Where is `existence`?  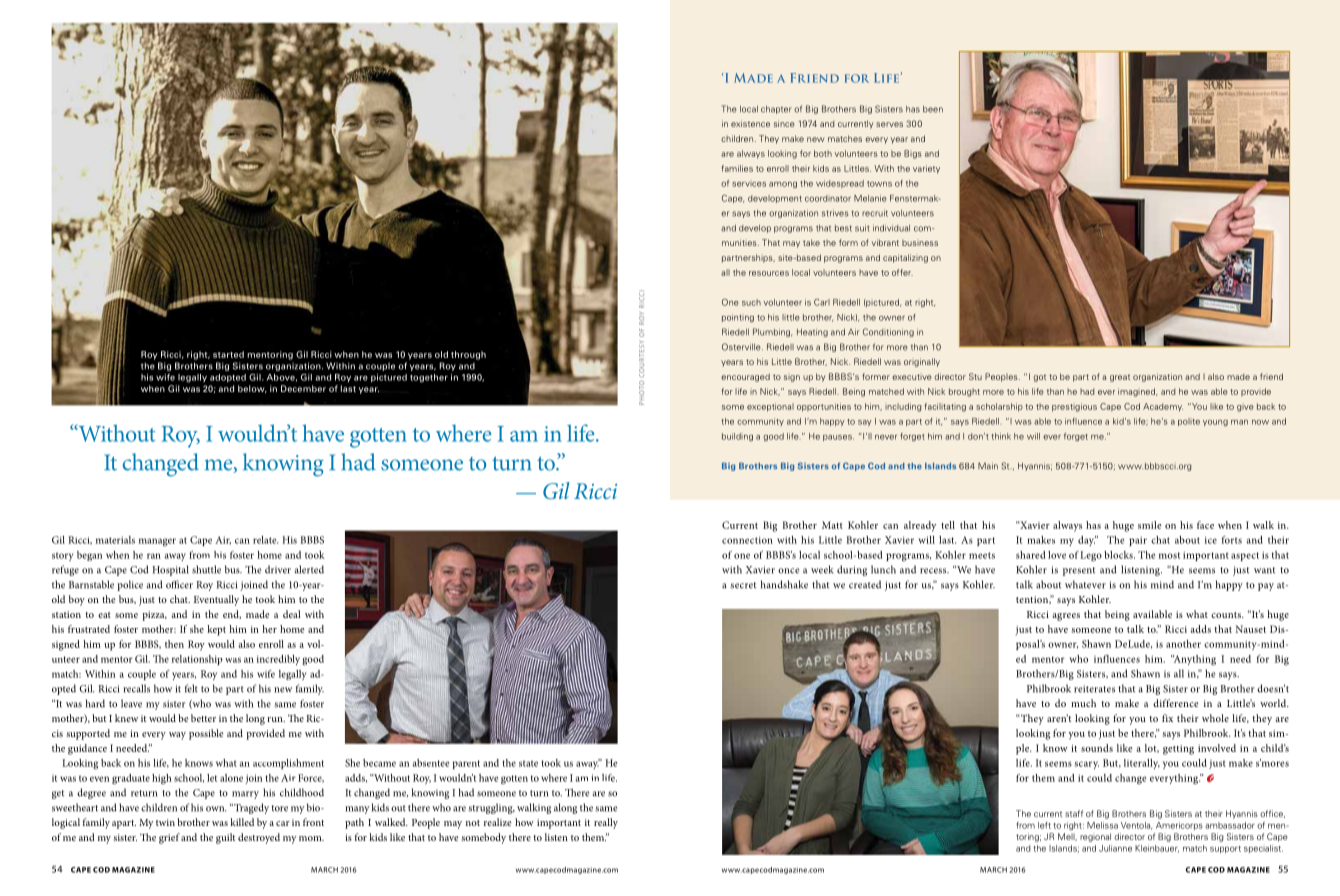
existence is located at coordinates (750, 123).
